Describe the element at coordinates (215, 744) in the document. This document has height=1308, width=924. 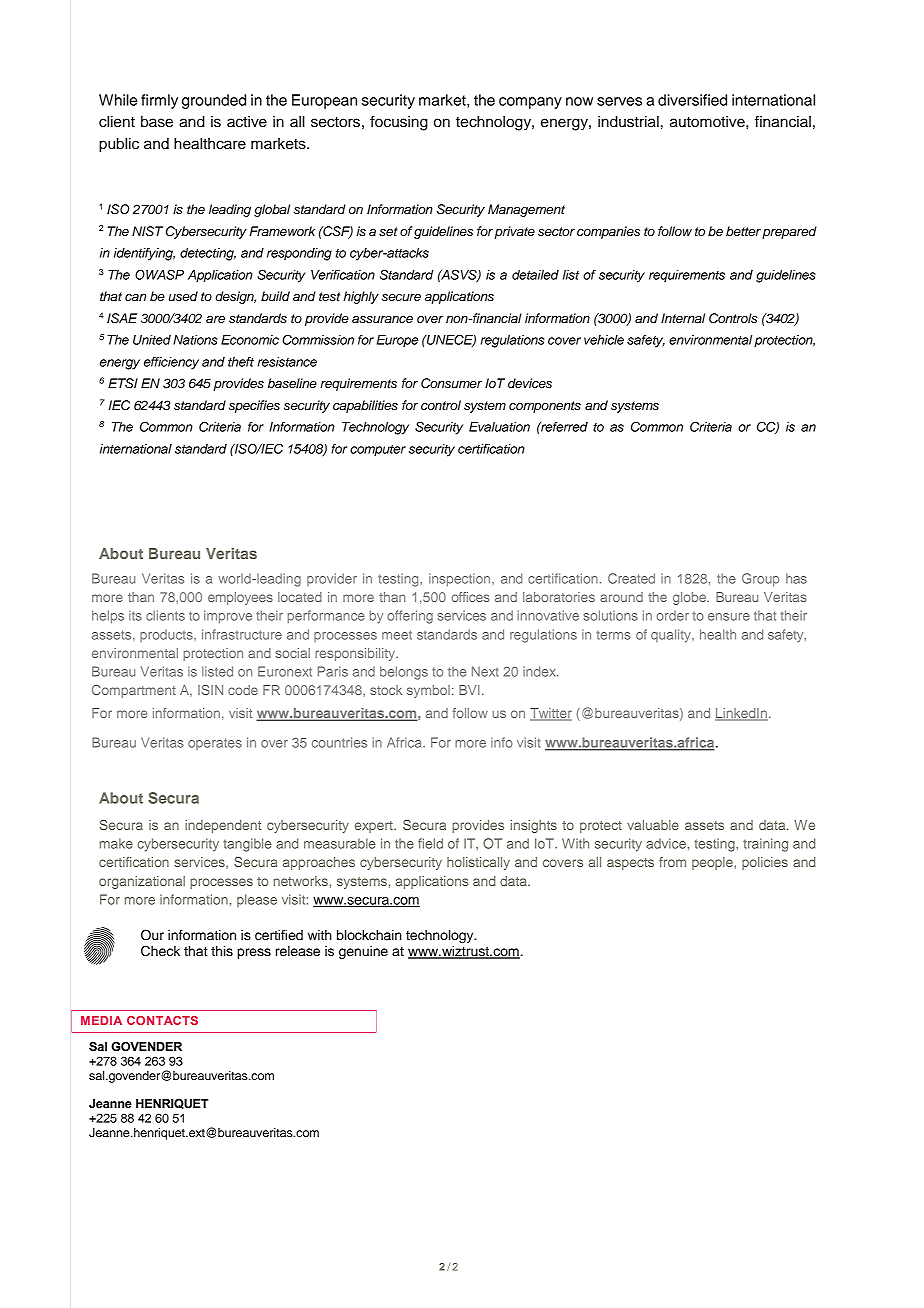
I see `operates` at that location.
